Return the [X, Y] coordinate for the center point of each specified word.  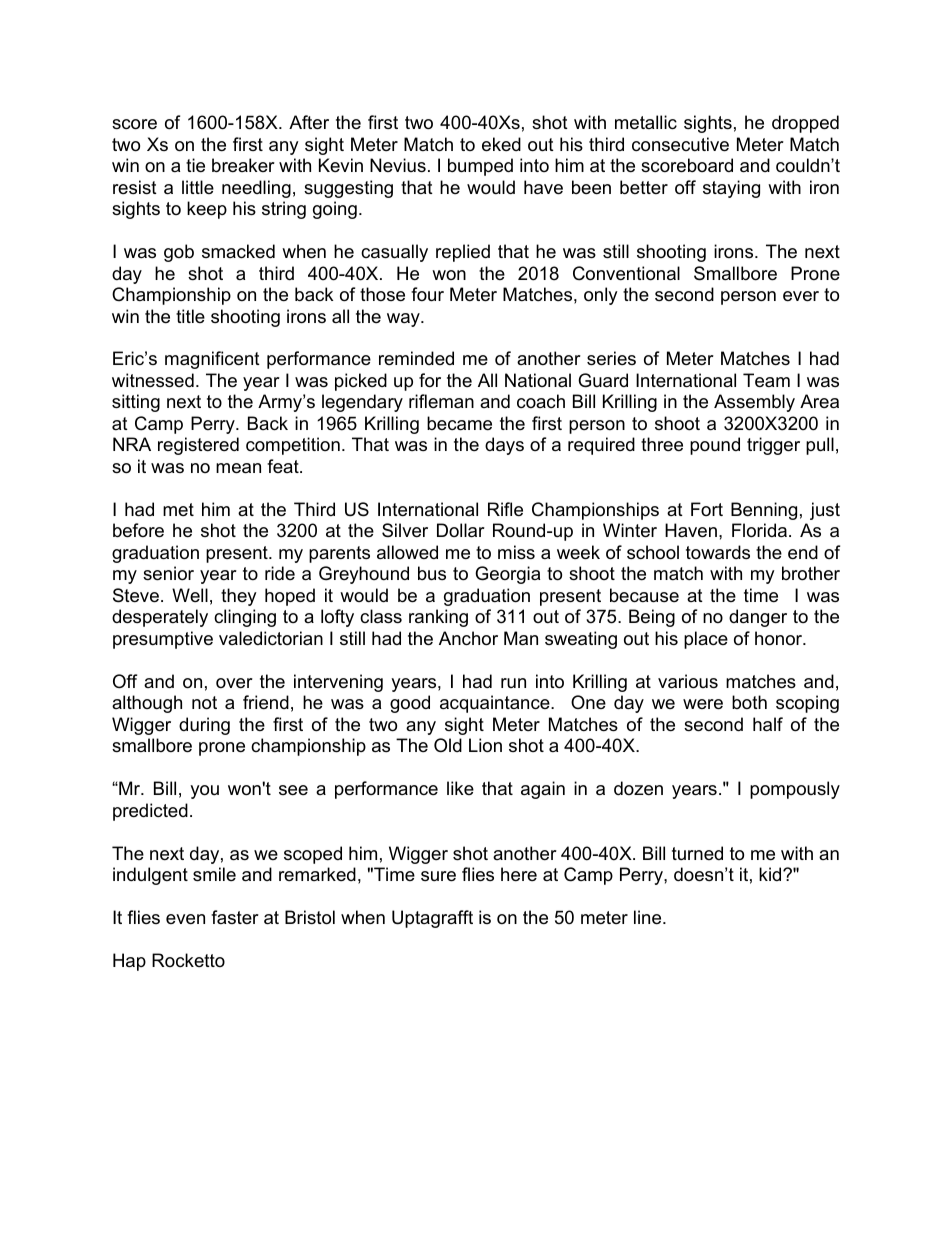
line [649, 917]
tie [195, 165]
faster [235, 917]
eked [501, 144]
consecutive [680, 144]
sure [438, 876]
